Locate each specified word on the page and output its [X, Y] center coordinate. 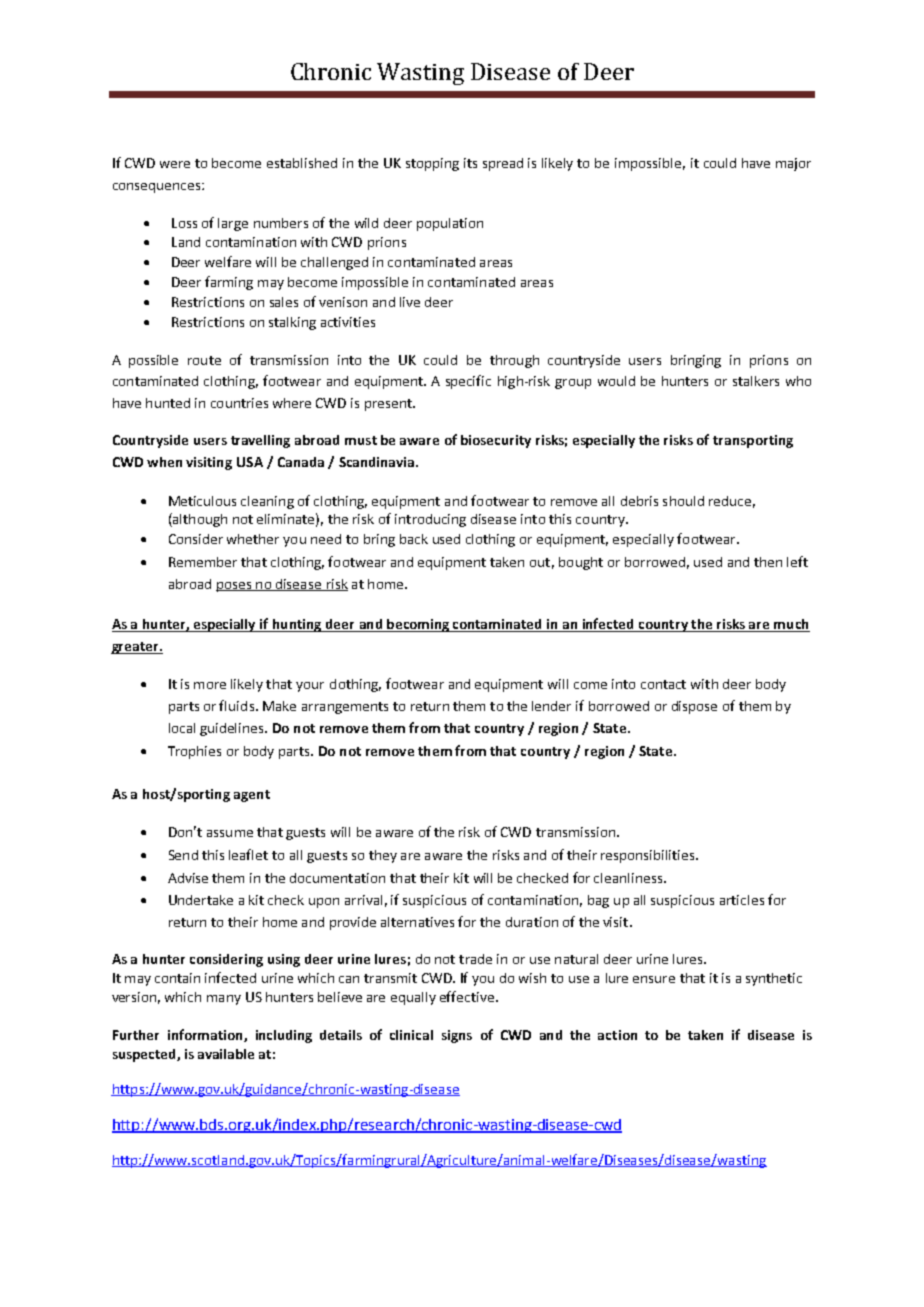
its [470, 163]
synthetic [774, 979]
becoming [418, 625]
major [793, 164]
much [791, 625]
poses [235, 587]
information [206, 1035]
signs [457, 1036]
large [233, 224]
